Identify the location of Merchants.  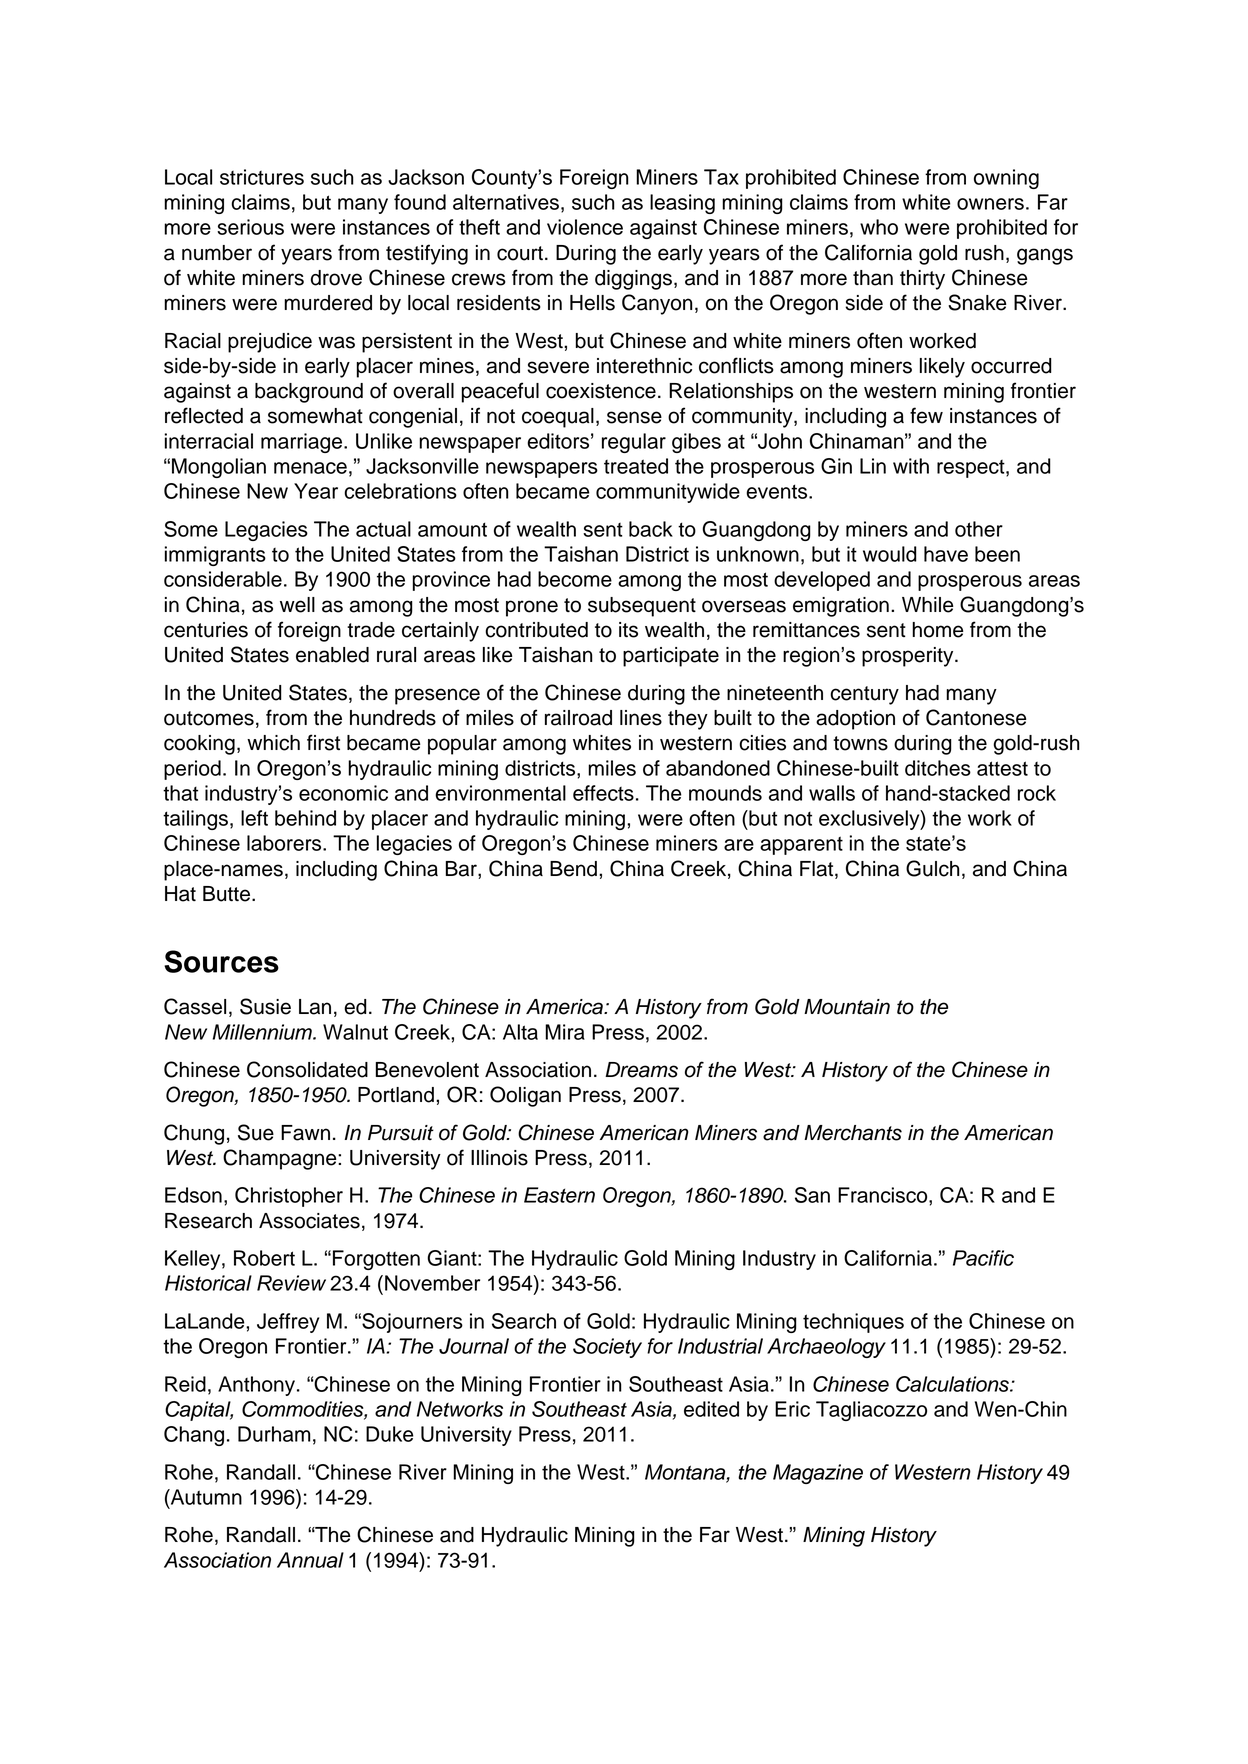
(853, 1133).
